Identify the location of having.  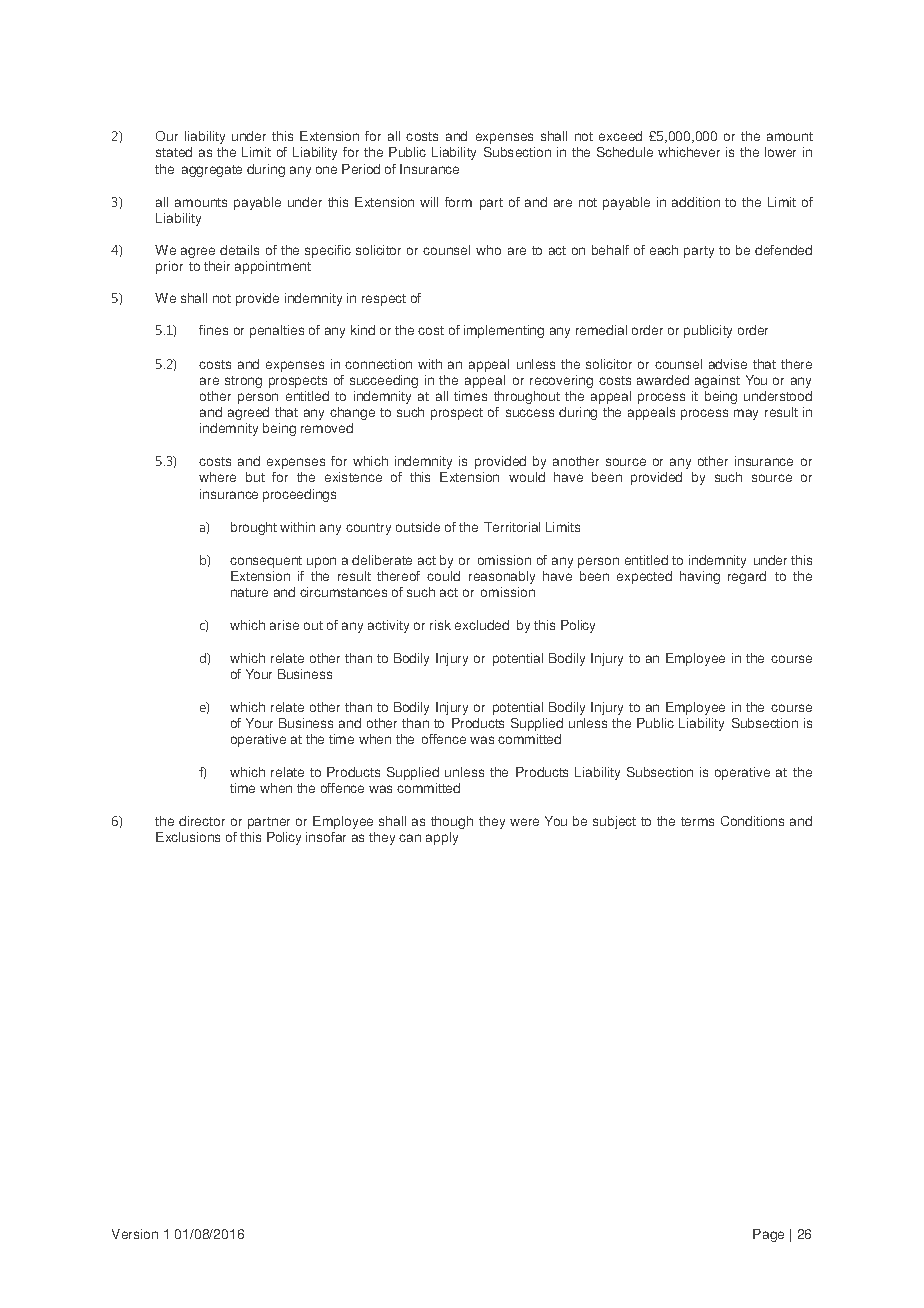
(700, 577).
